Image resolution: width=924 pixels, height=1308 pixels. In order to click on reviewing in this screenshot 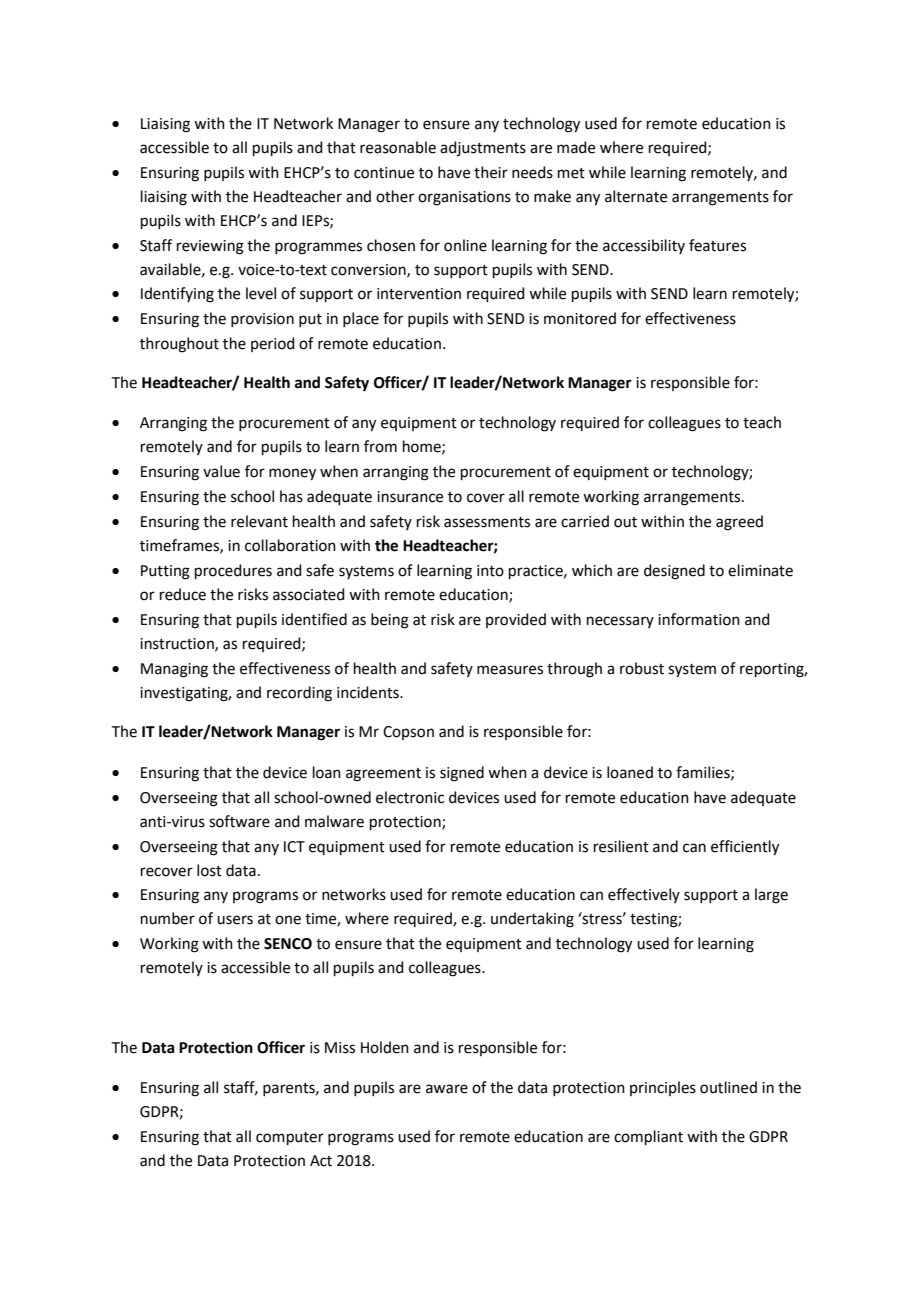, I will do `click(210, 247)`.
